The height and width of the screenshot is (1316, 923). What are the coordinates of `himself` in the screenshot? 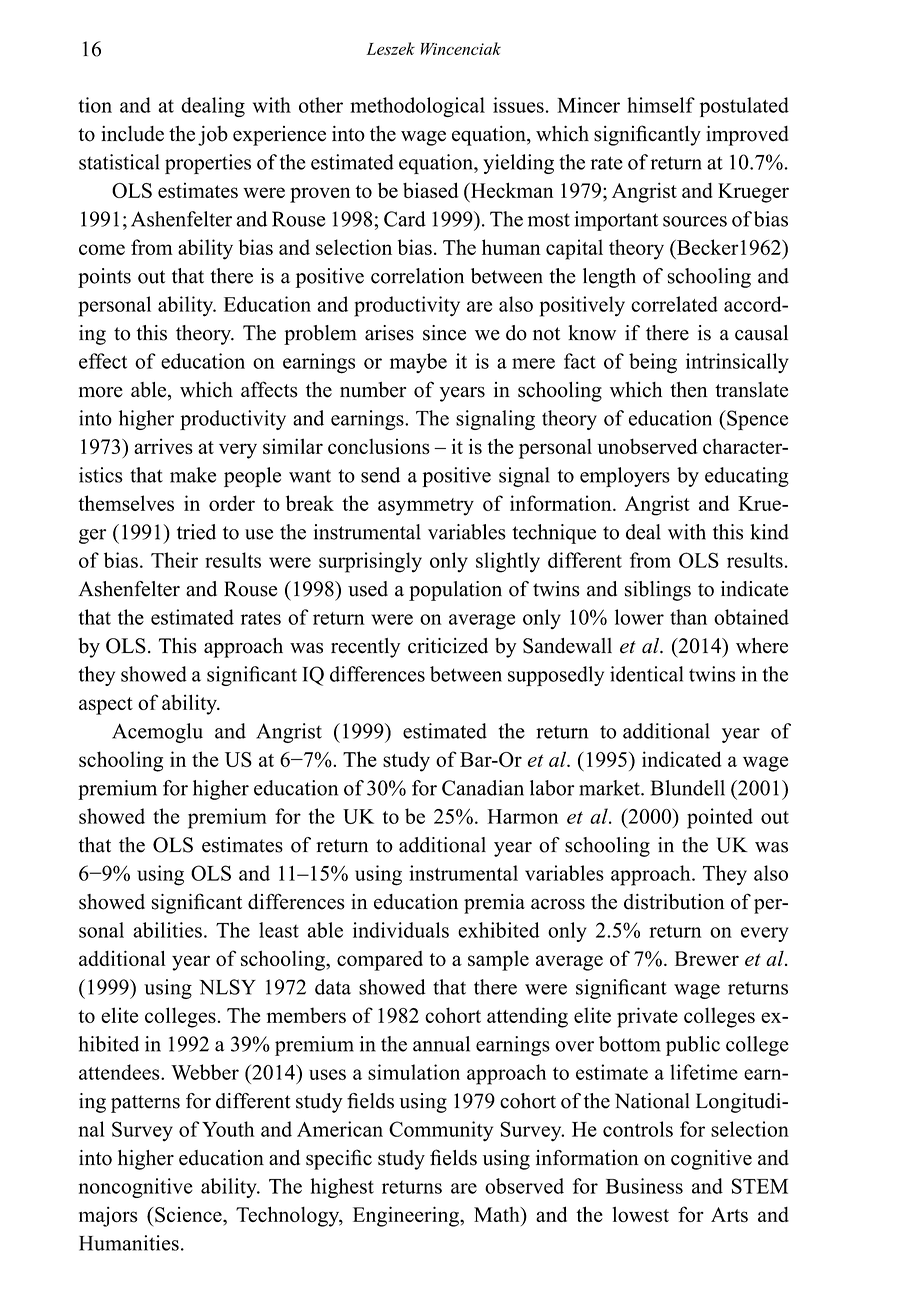 It's located at (661, 105).
